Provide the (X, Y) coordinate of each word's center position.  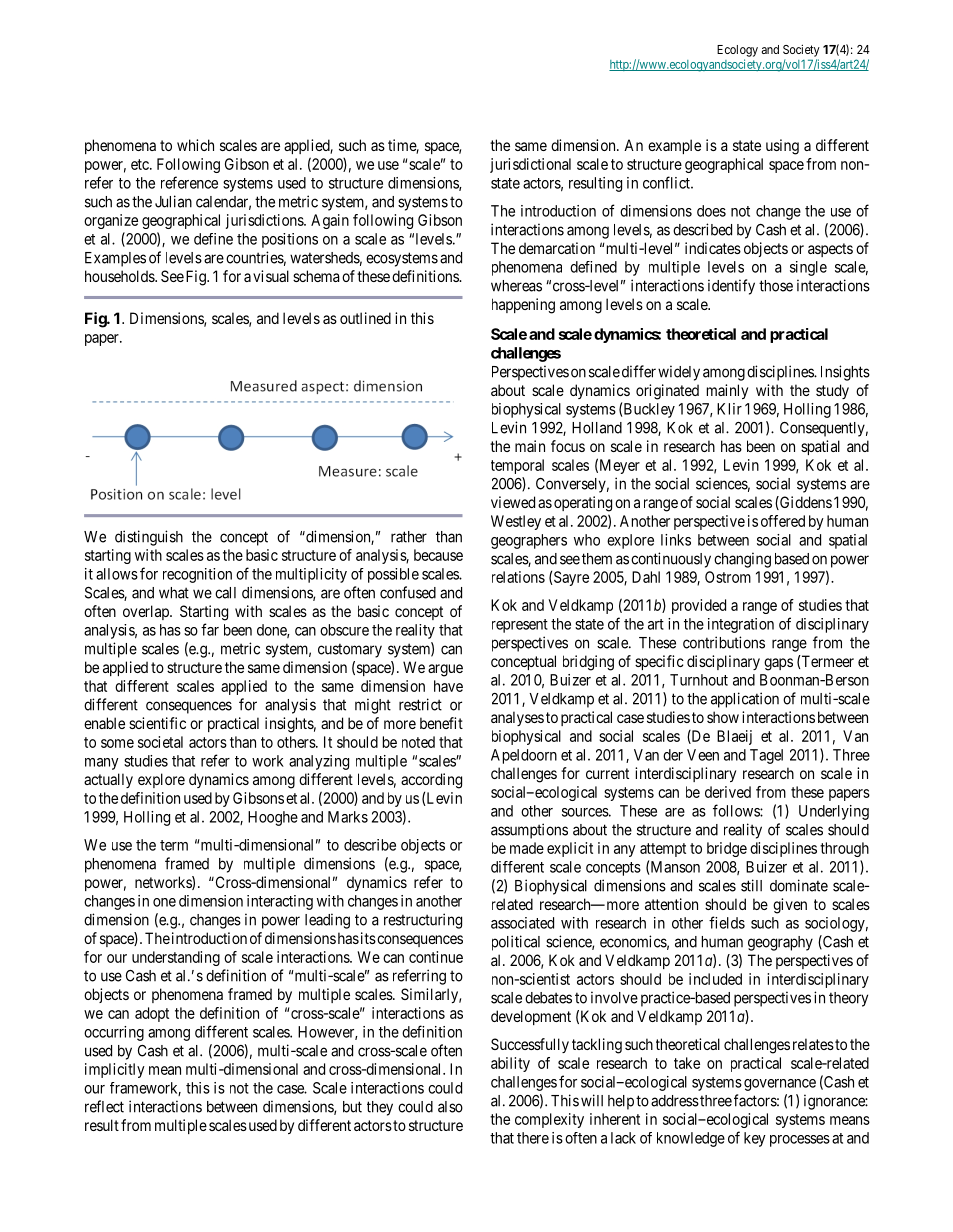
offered (783, 521)
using (782, 147)
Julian (173, 201)
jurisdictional (530, 165)
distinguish (149, 538)
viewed (513, 502)
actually (108, 780)
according (431, 781)
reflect (104, 1106)
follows (737, 810)
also (450, 1107)
